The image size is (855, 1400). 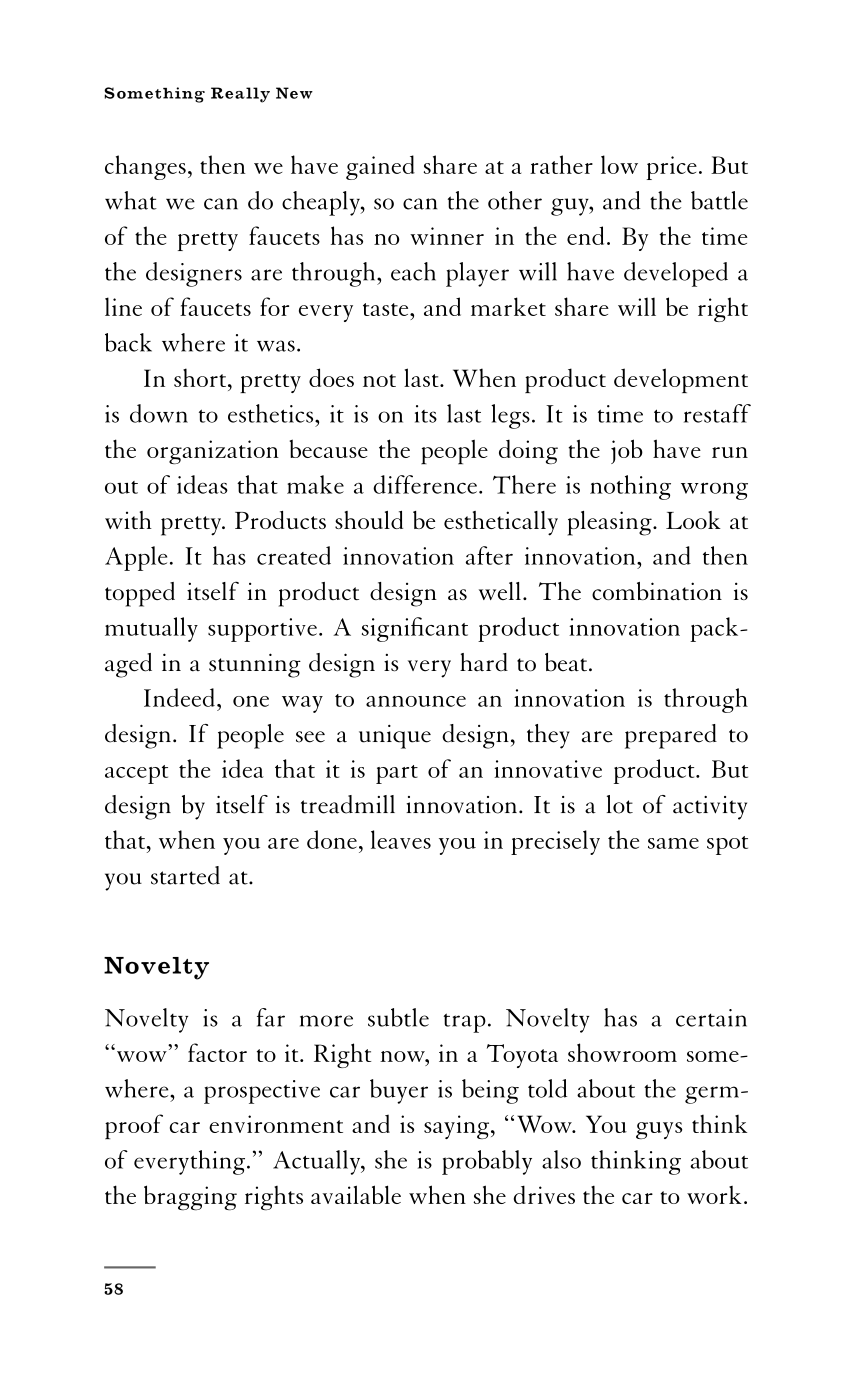 I want to click on Really, so click(x=240, y=95).
